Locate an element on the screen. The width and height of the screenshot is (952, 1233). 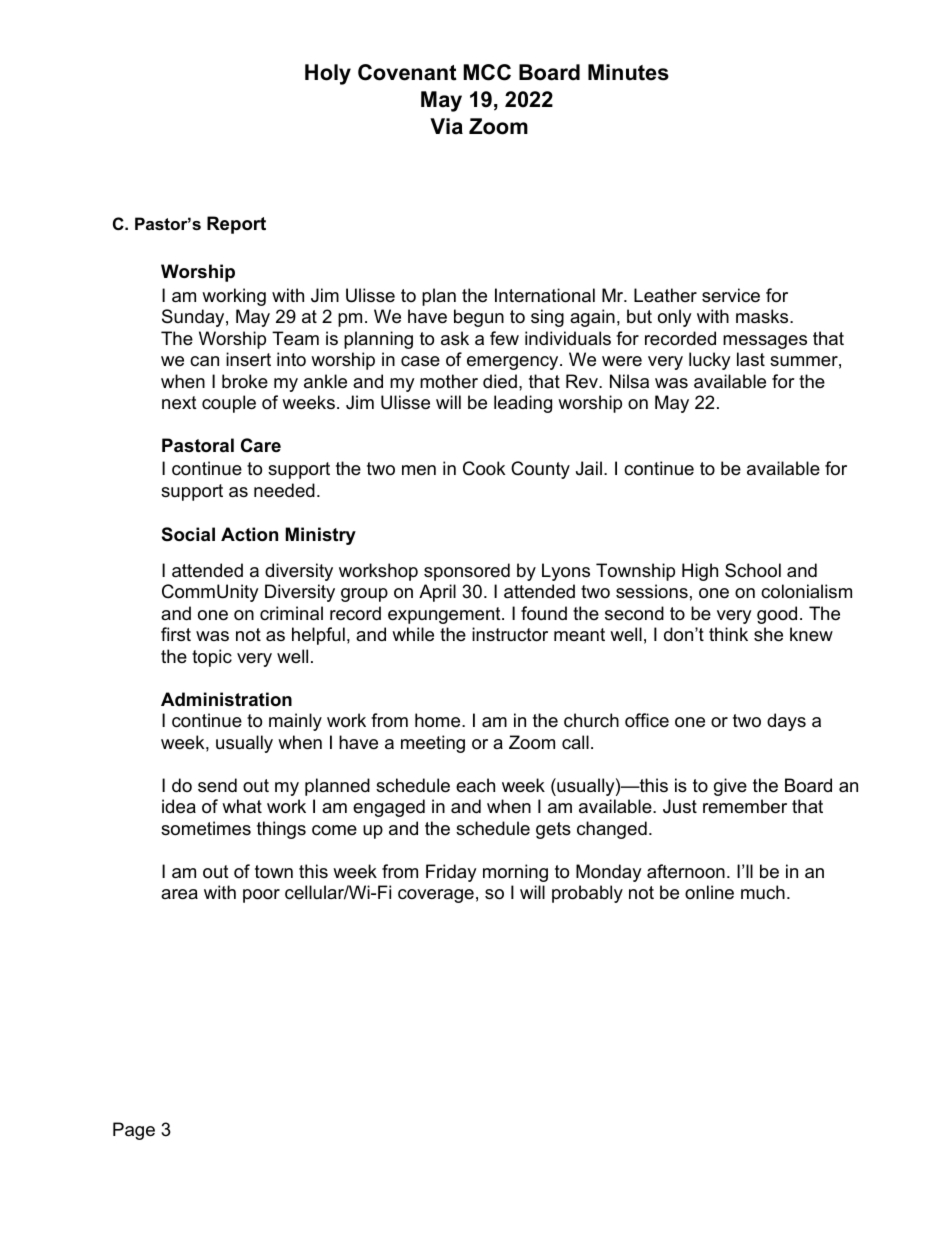
Via is located at coordinates (446, 126).
